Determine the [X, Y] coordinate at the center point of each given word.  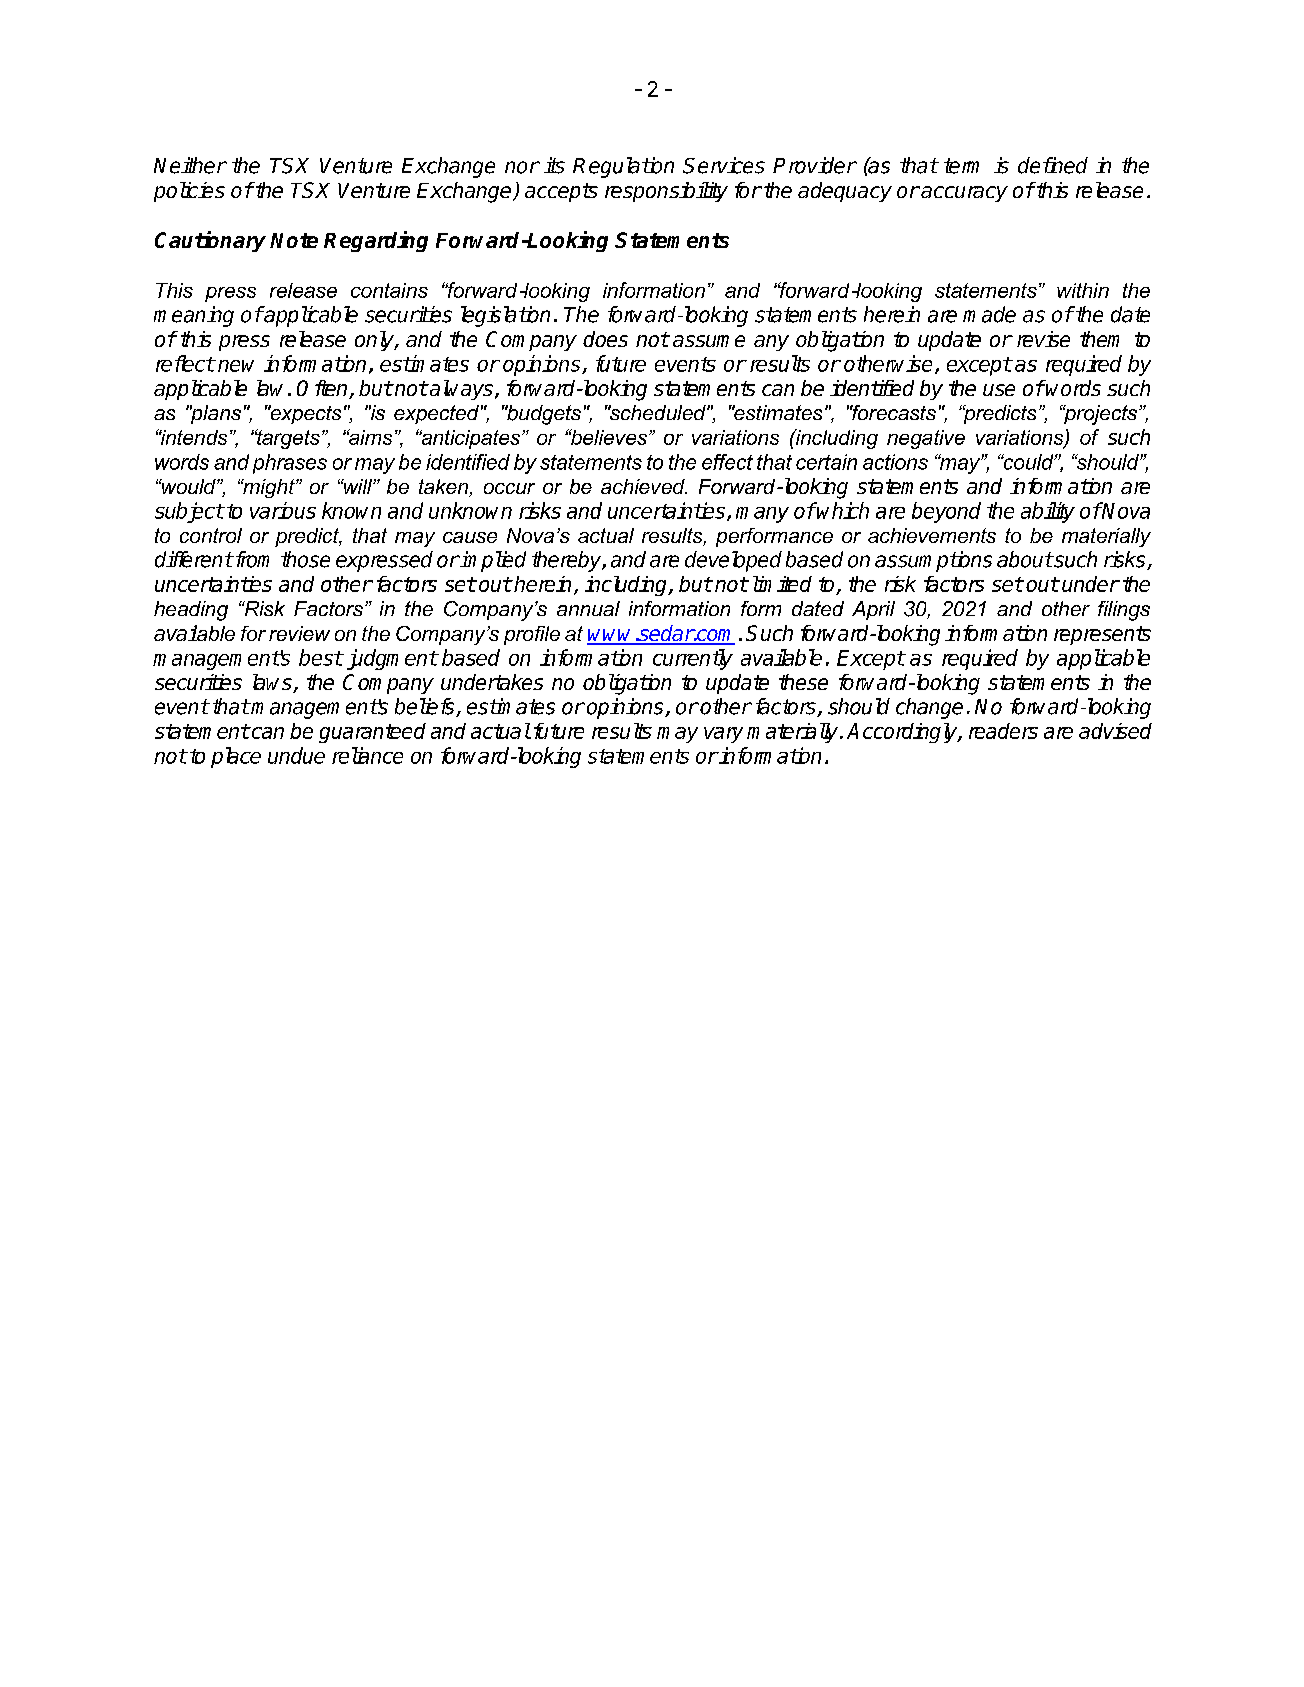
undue [296, 755]
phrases [290, 464]
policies [189, 192]
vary [723, 735]
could [1028, 462]
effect [727, 462]
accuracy [963, 194]
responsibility [666, 192]
